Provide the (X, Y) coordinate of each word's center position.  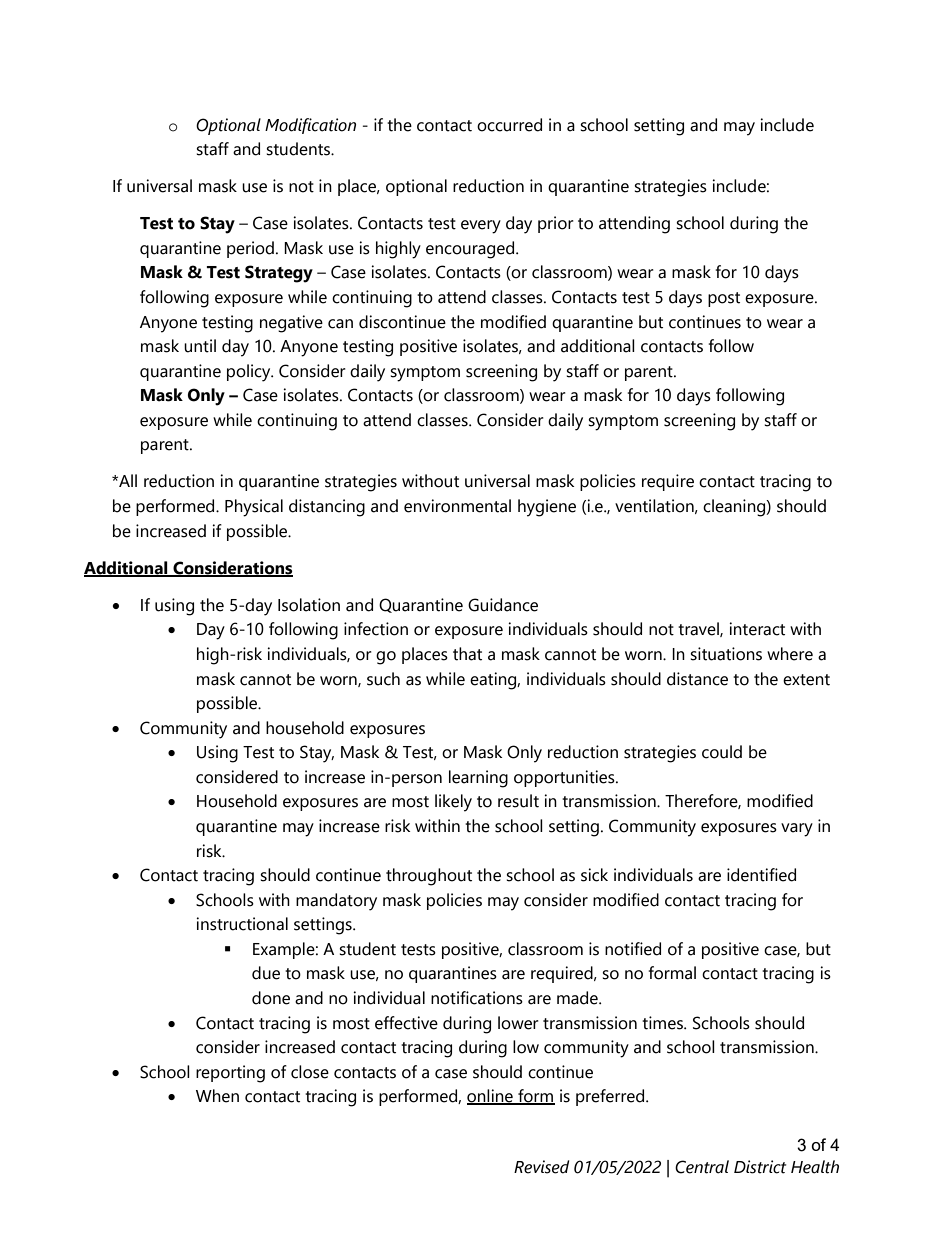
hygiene (547, 508)
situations (726, 654)
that (467, 654)
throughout (429, 877)
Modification (310, 126)
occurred (509, 125)
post (724, 299)
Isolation (309, 605)
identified (761, 875)
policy (250, 373)
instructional (242, 924)
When (217, 1096)
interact (757, 629)
